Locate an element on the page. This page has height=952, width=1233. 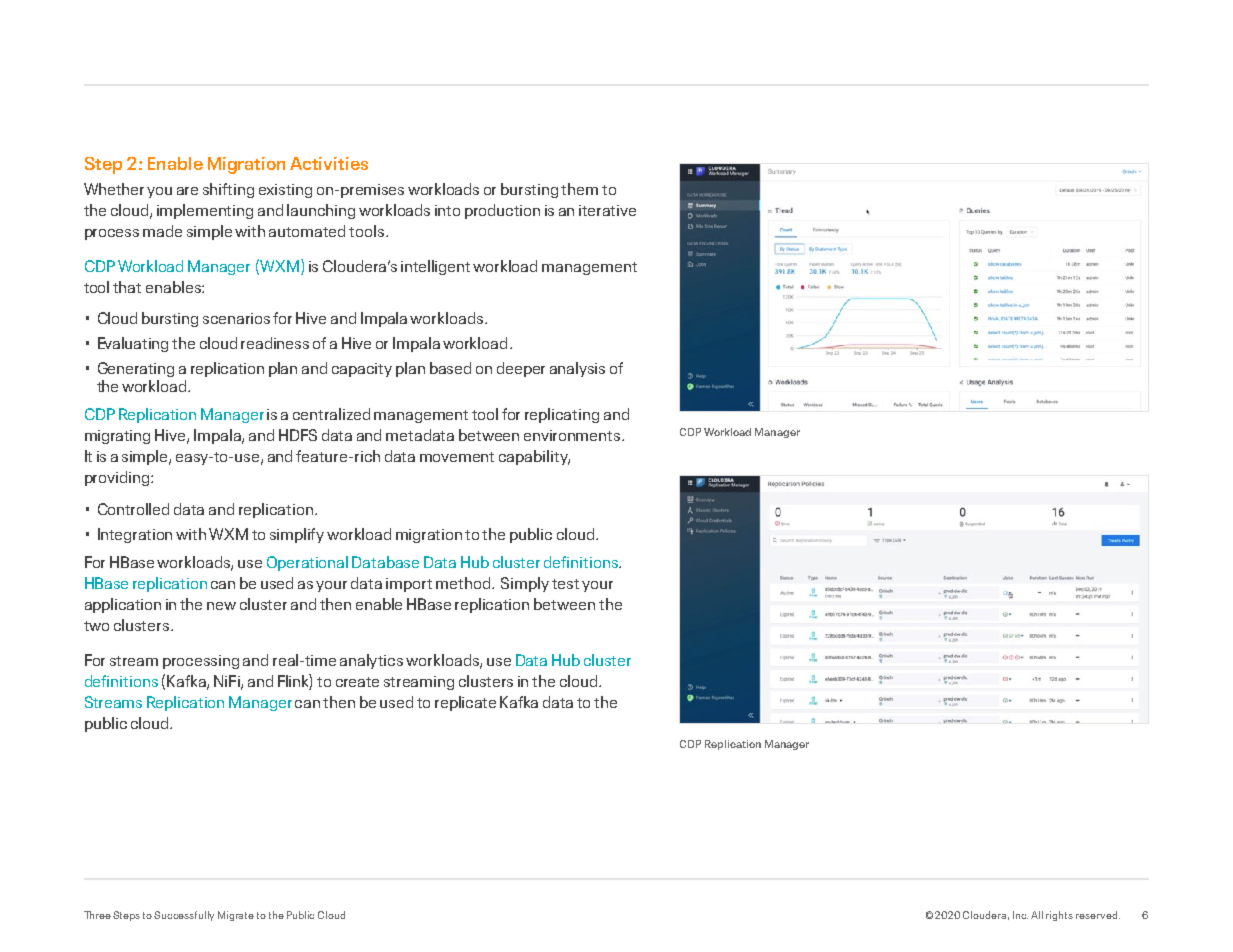
test is located at coordinates (565, 584).
